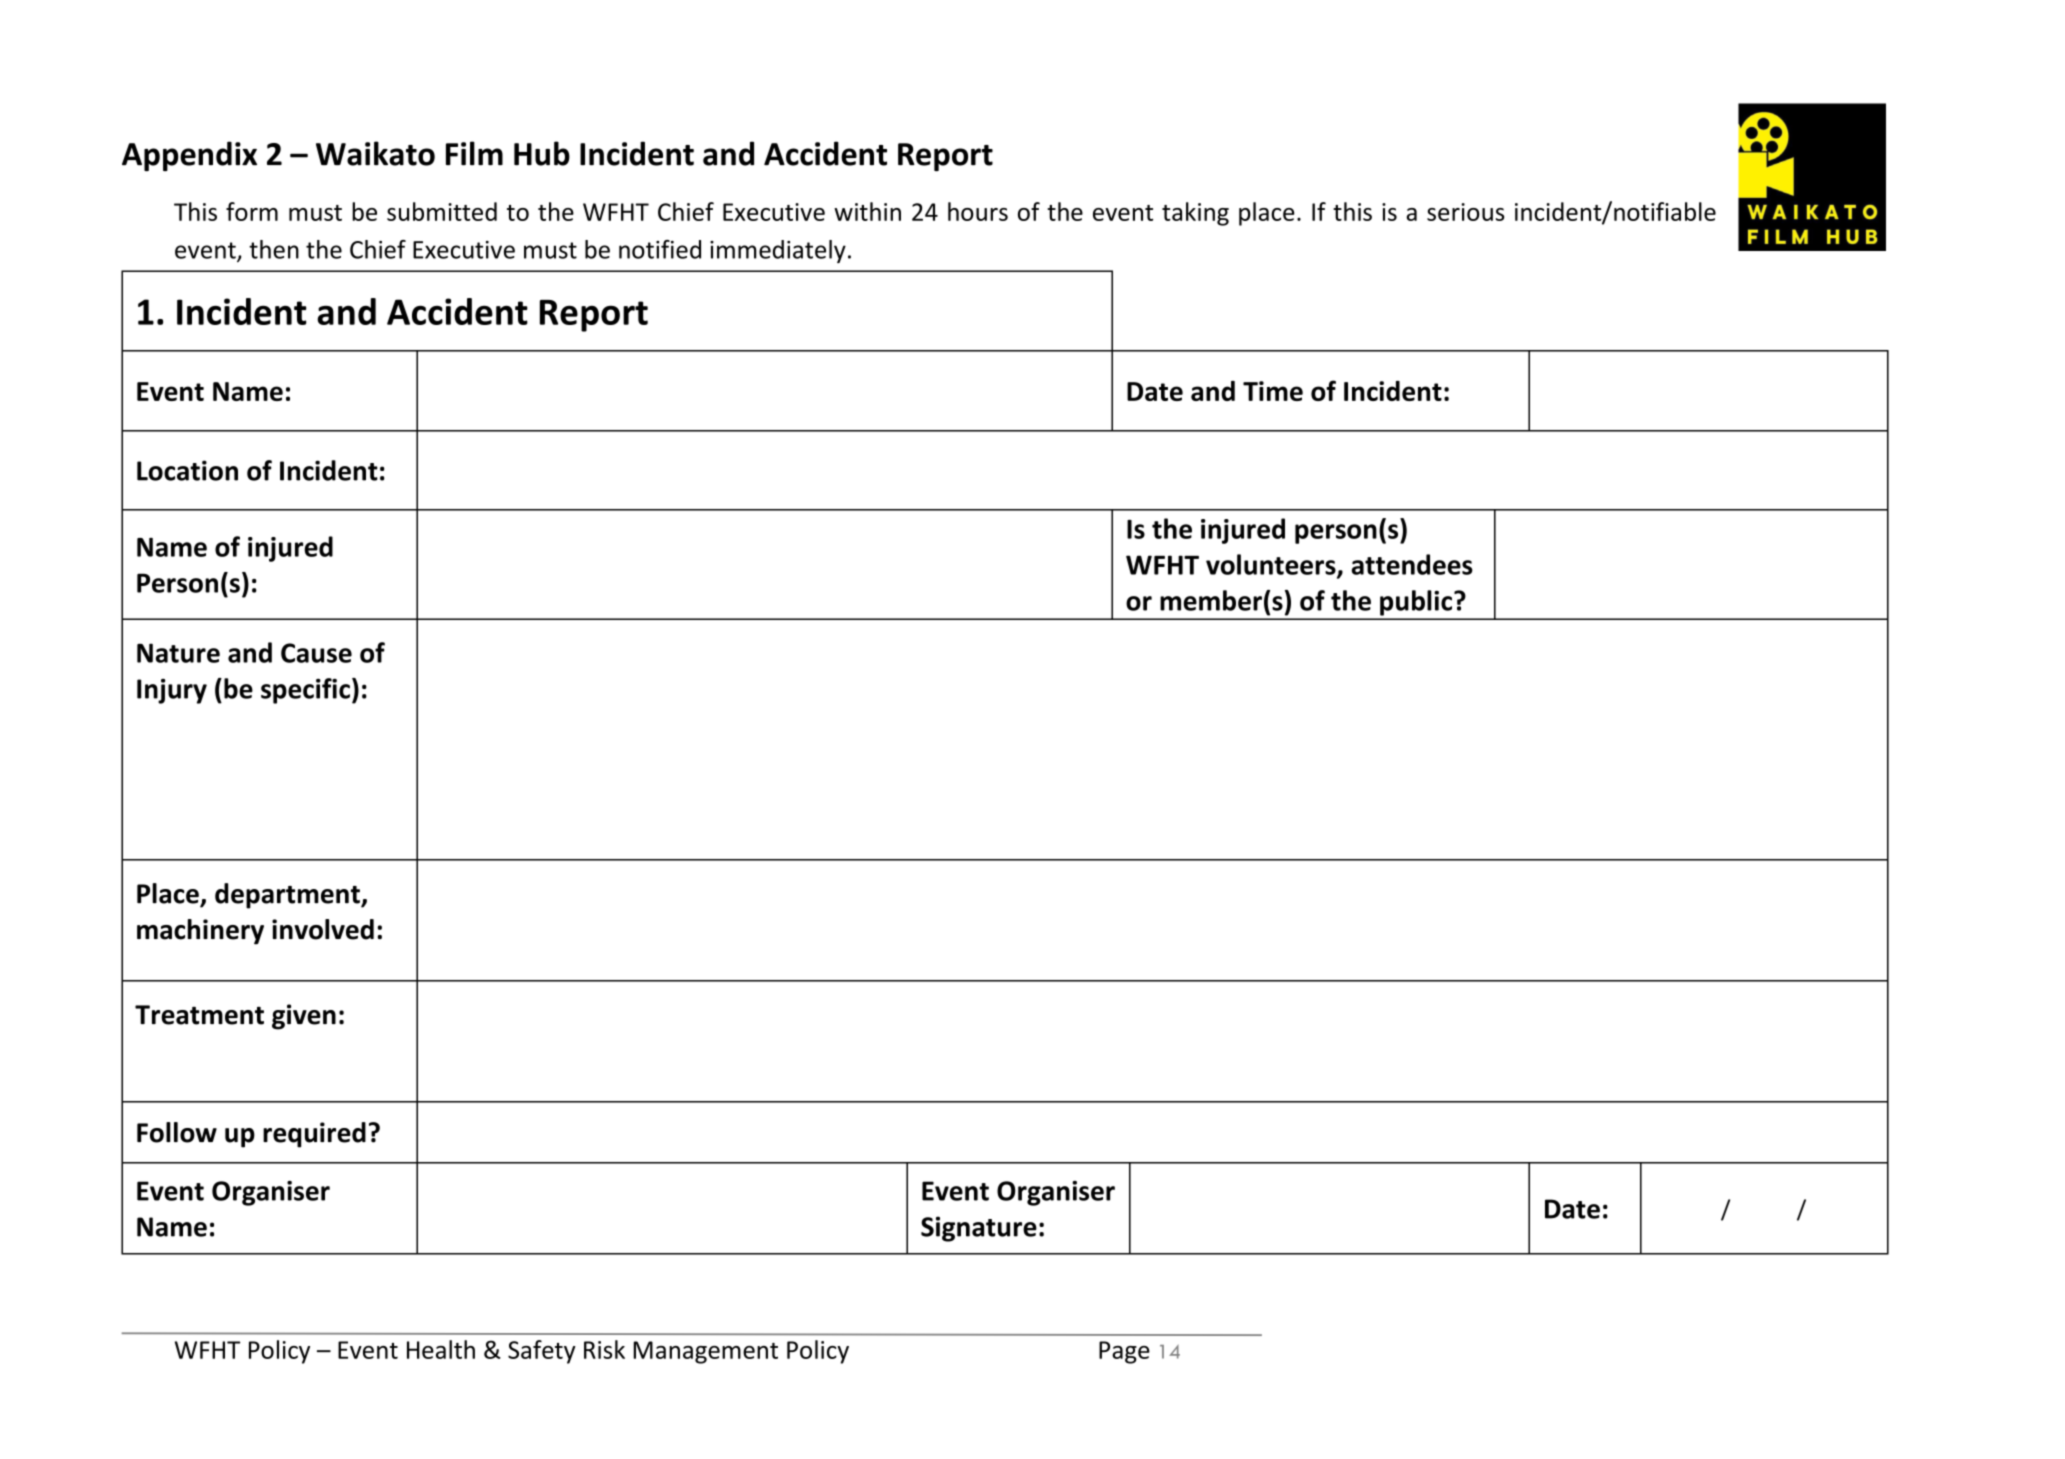 Image resolution: width=2065 pixels, height=1459 pixels. I want to click on Management, so click(705, 1352).
